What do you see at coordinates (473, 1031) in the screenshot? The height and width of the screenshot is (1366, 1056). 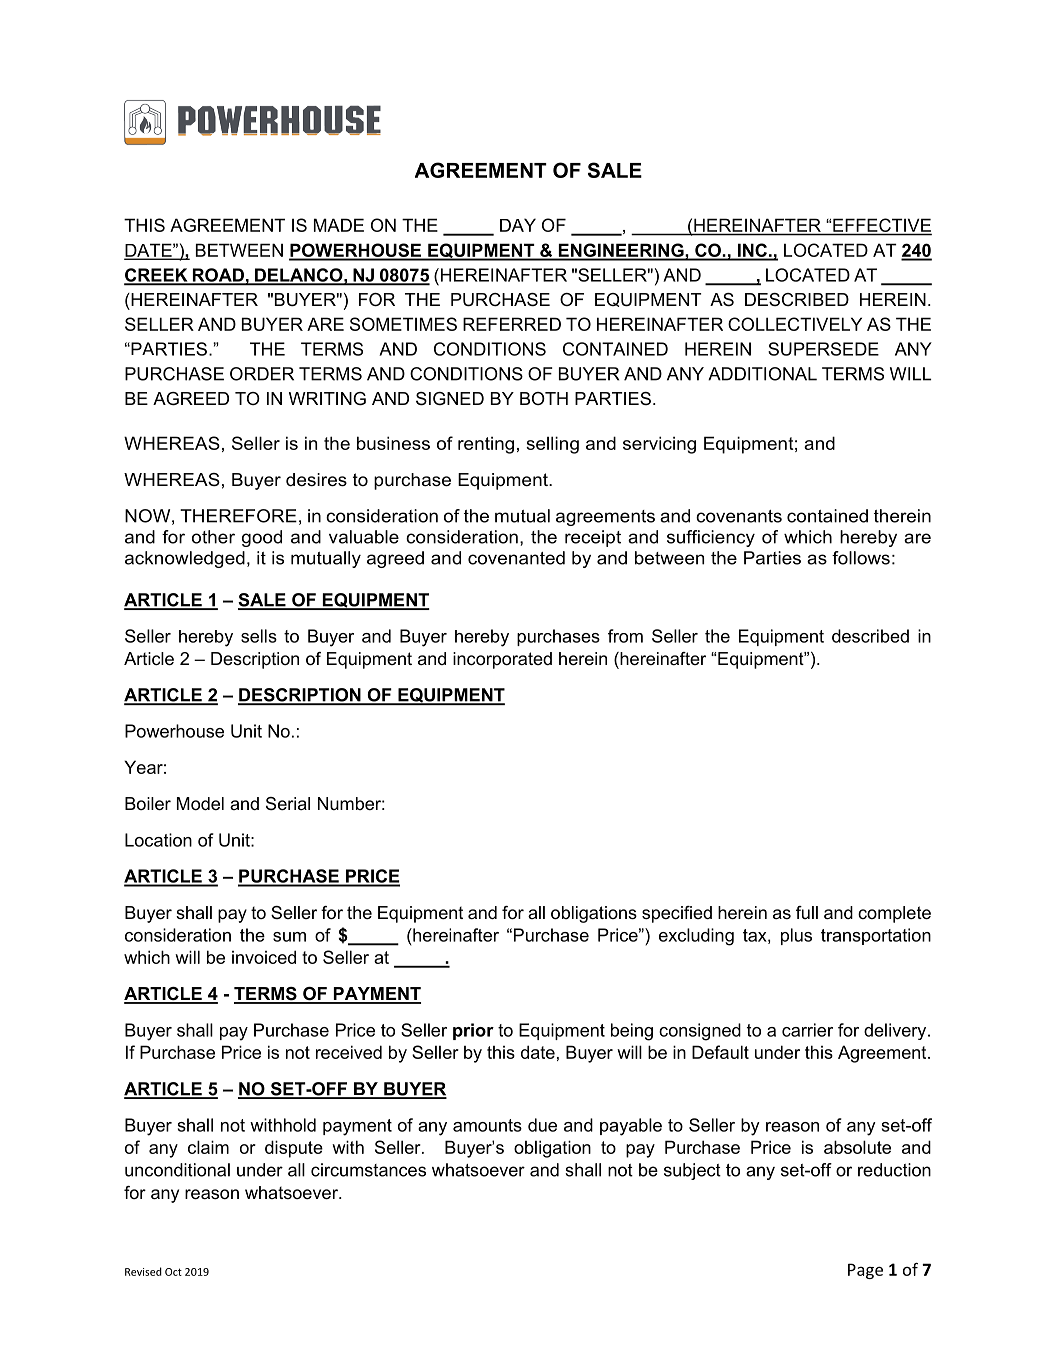 I see `prior` at bounding box center [473, 1031].
